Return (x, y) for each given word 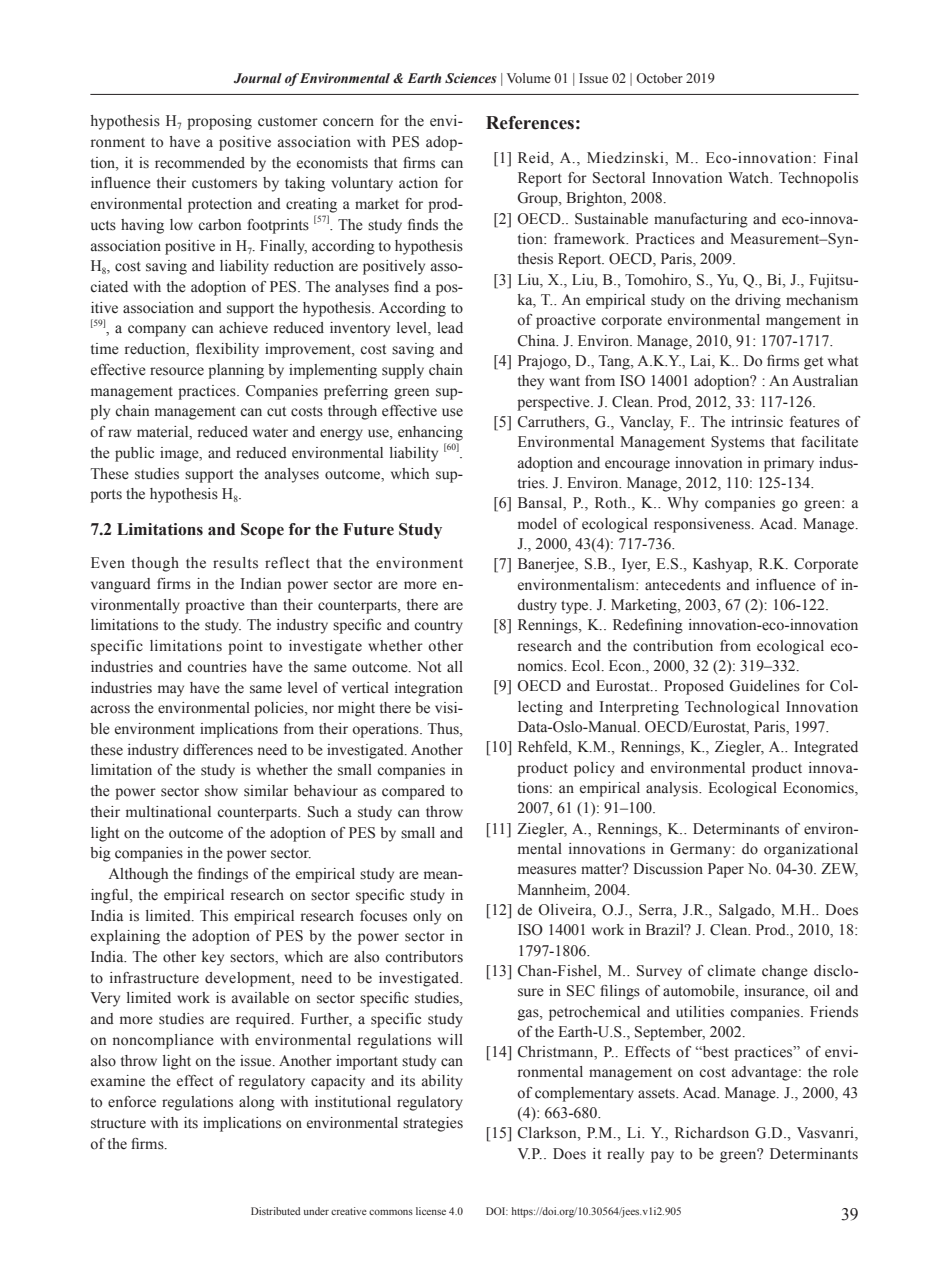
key (213, 958)
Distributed (276, 1211)
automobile (700, 992)
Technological (732, 708)
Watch (750, 177)
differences (218, 750)
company (157, 331)
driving (758, 301)
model (537, 524)
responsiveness (703, 525)
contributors (424, 957)
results (235, 563)
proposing (219, 122)
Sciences (471, 78)
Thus (444, 730)
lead (450, 328)
